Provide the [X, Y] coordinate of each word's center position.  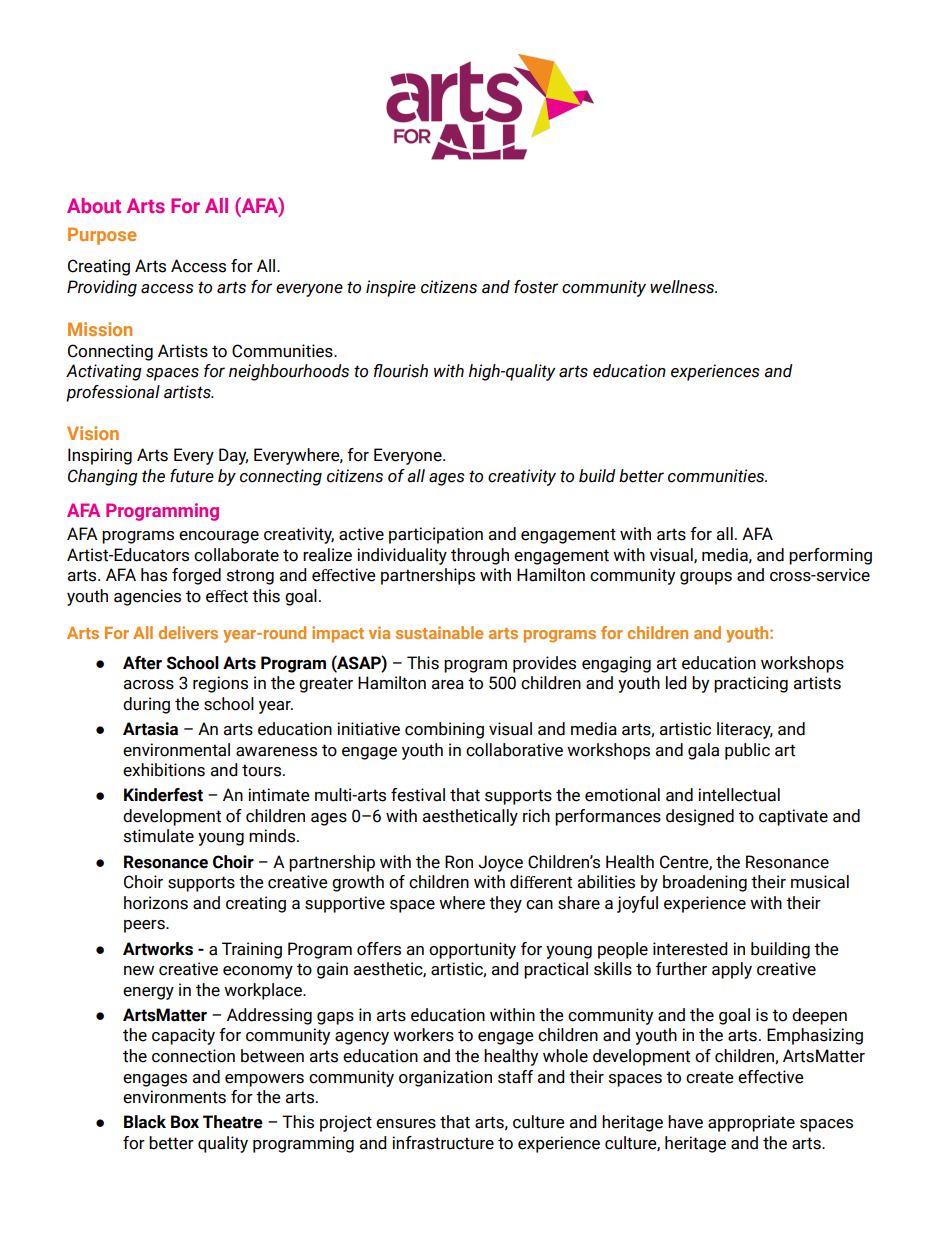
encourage [219, 537]
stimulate [159, 836]
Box [185, 1122]
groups [706, 578]
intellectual [739, 795]
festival [418, 795]
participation [436, 535]
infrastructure [443, 1143]
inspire [391, 288]
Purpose [102, 236]
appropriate [751, 1123]
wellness [683, 287]
